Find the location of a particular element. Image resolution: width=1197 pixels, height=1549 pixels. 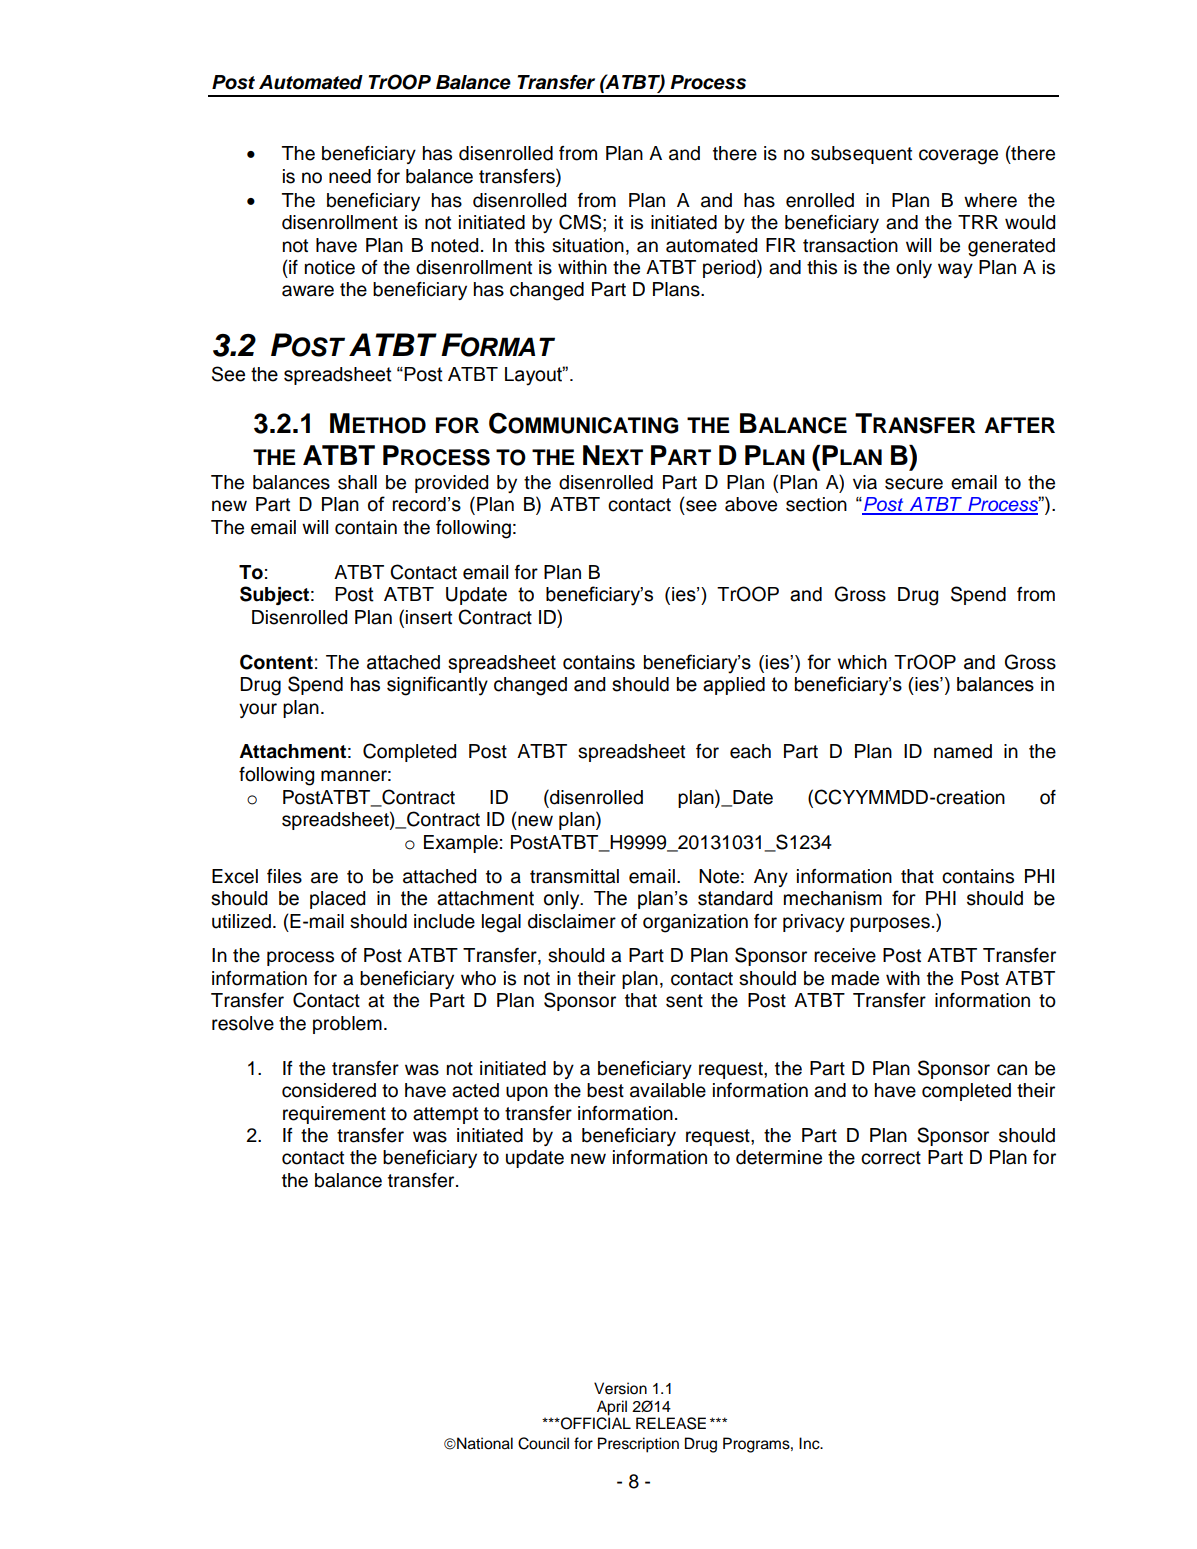

April is located at coordinates (612, 1408).
